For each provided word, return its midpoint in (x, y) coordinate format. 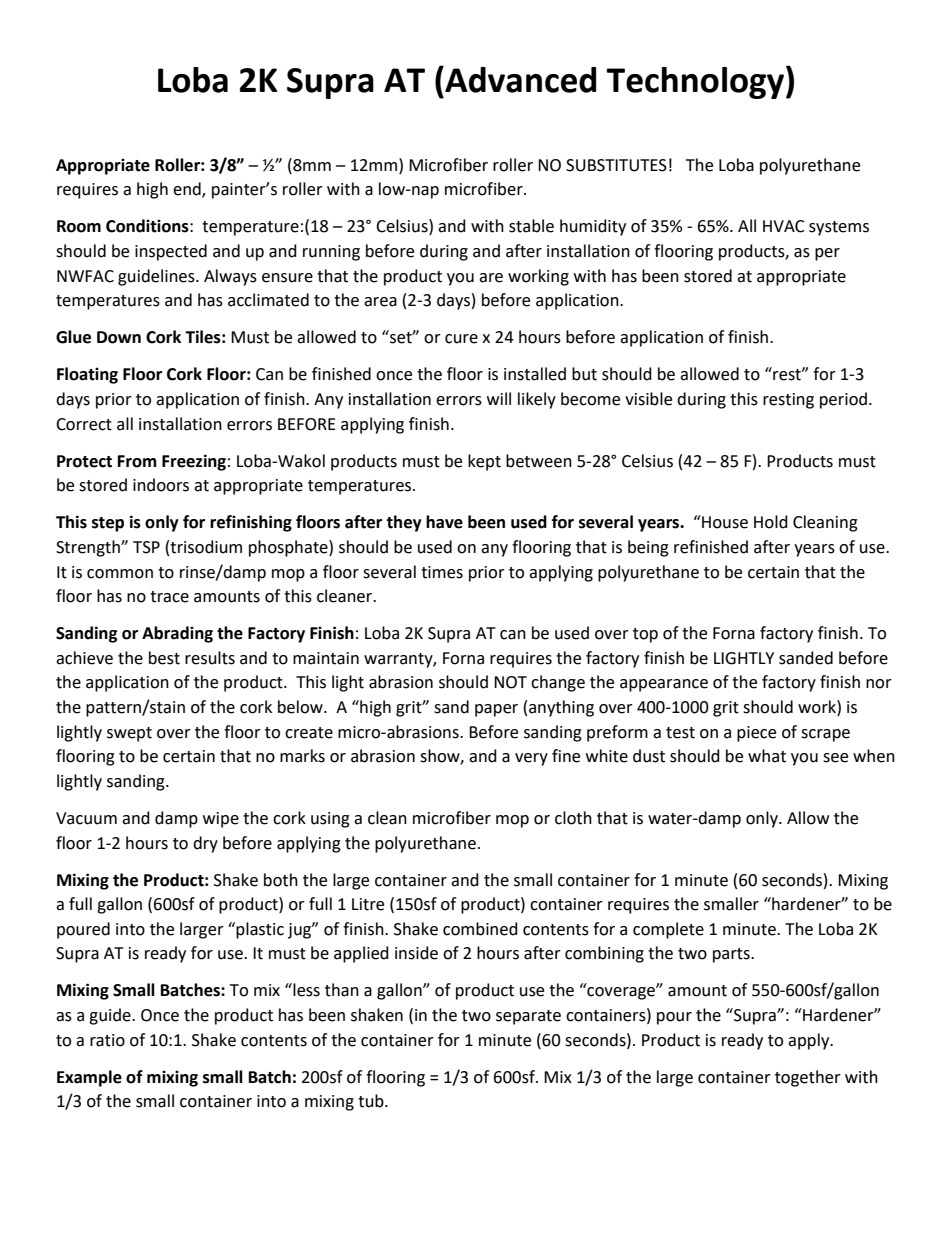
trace (169, 597)
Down (119, 337)
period (843, 400)
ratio (107, 1040)
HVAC (784, 226)
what (767, 756)
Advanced (519, 79)
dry (205, 844)
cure (461, 339)
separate (528, 1017)
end (188, 190)
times (442, 572)
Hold (771, 522)
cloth (573, 818)
